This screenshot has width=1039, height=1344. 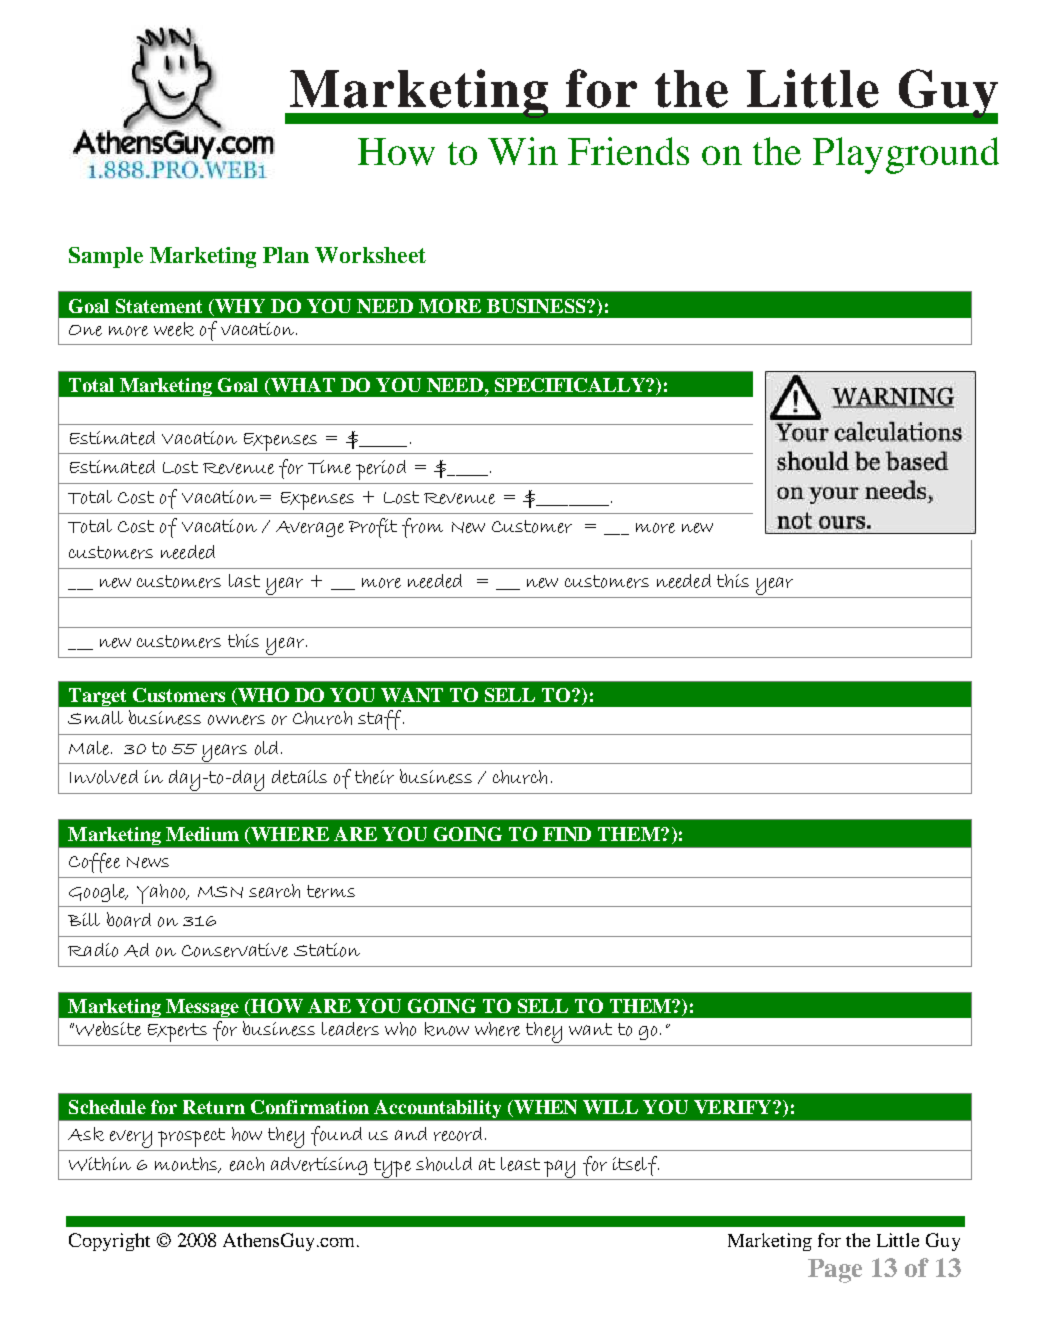 I want to click on FIND, so click(x=567, y=834).
